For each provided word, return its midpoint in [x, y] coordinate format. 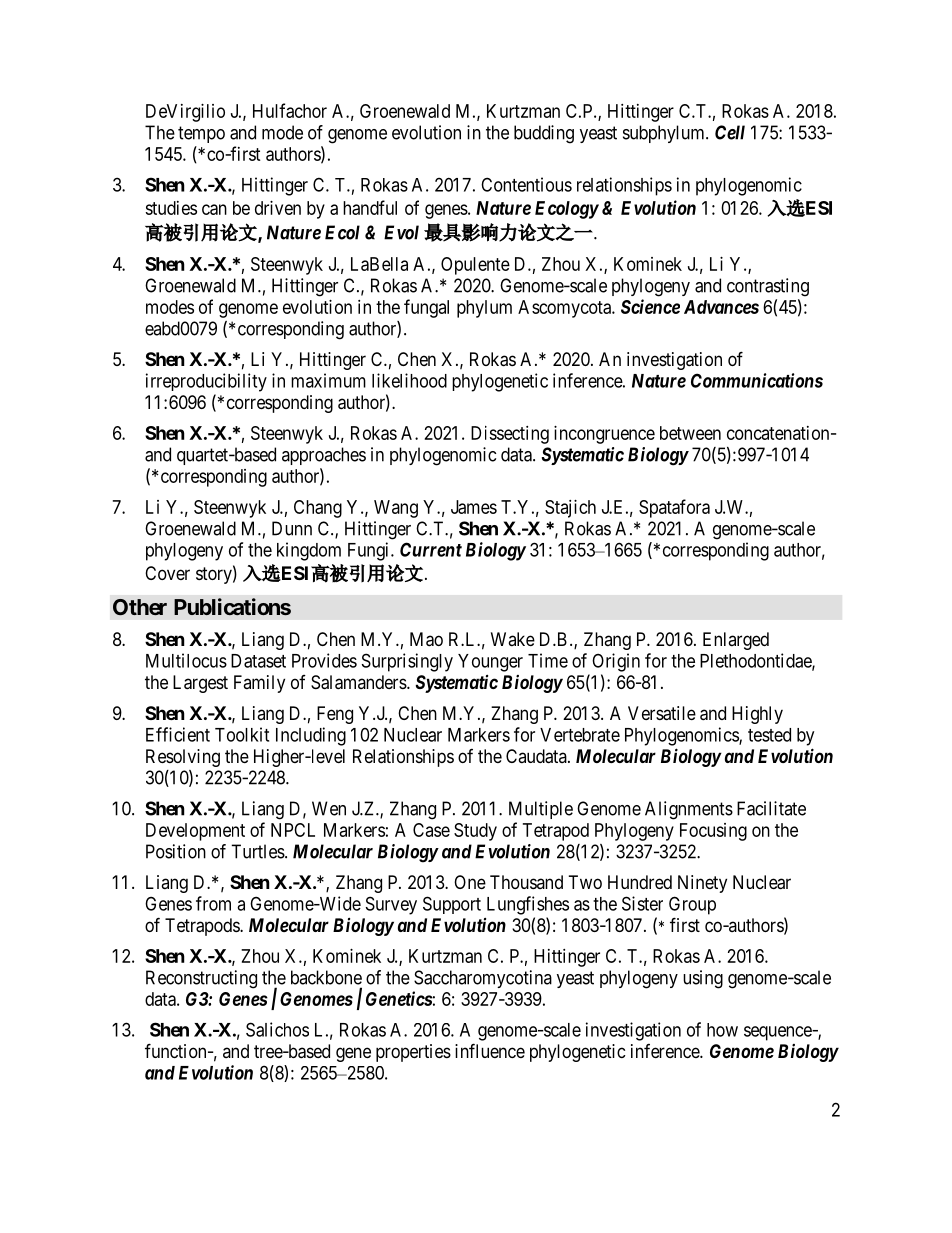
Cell [730, 132]
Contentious [526, 184]
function [177, 1050]
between [690, 433]
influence [490, 1050]
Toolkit [242, 734]
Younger [490, 663]
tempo [201, 134]
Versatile [662, 713]
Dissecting [510, 435]
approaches [324, 456]
